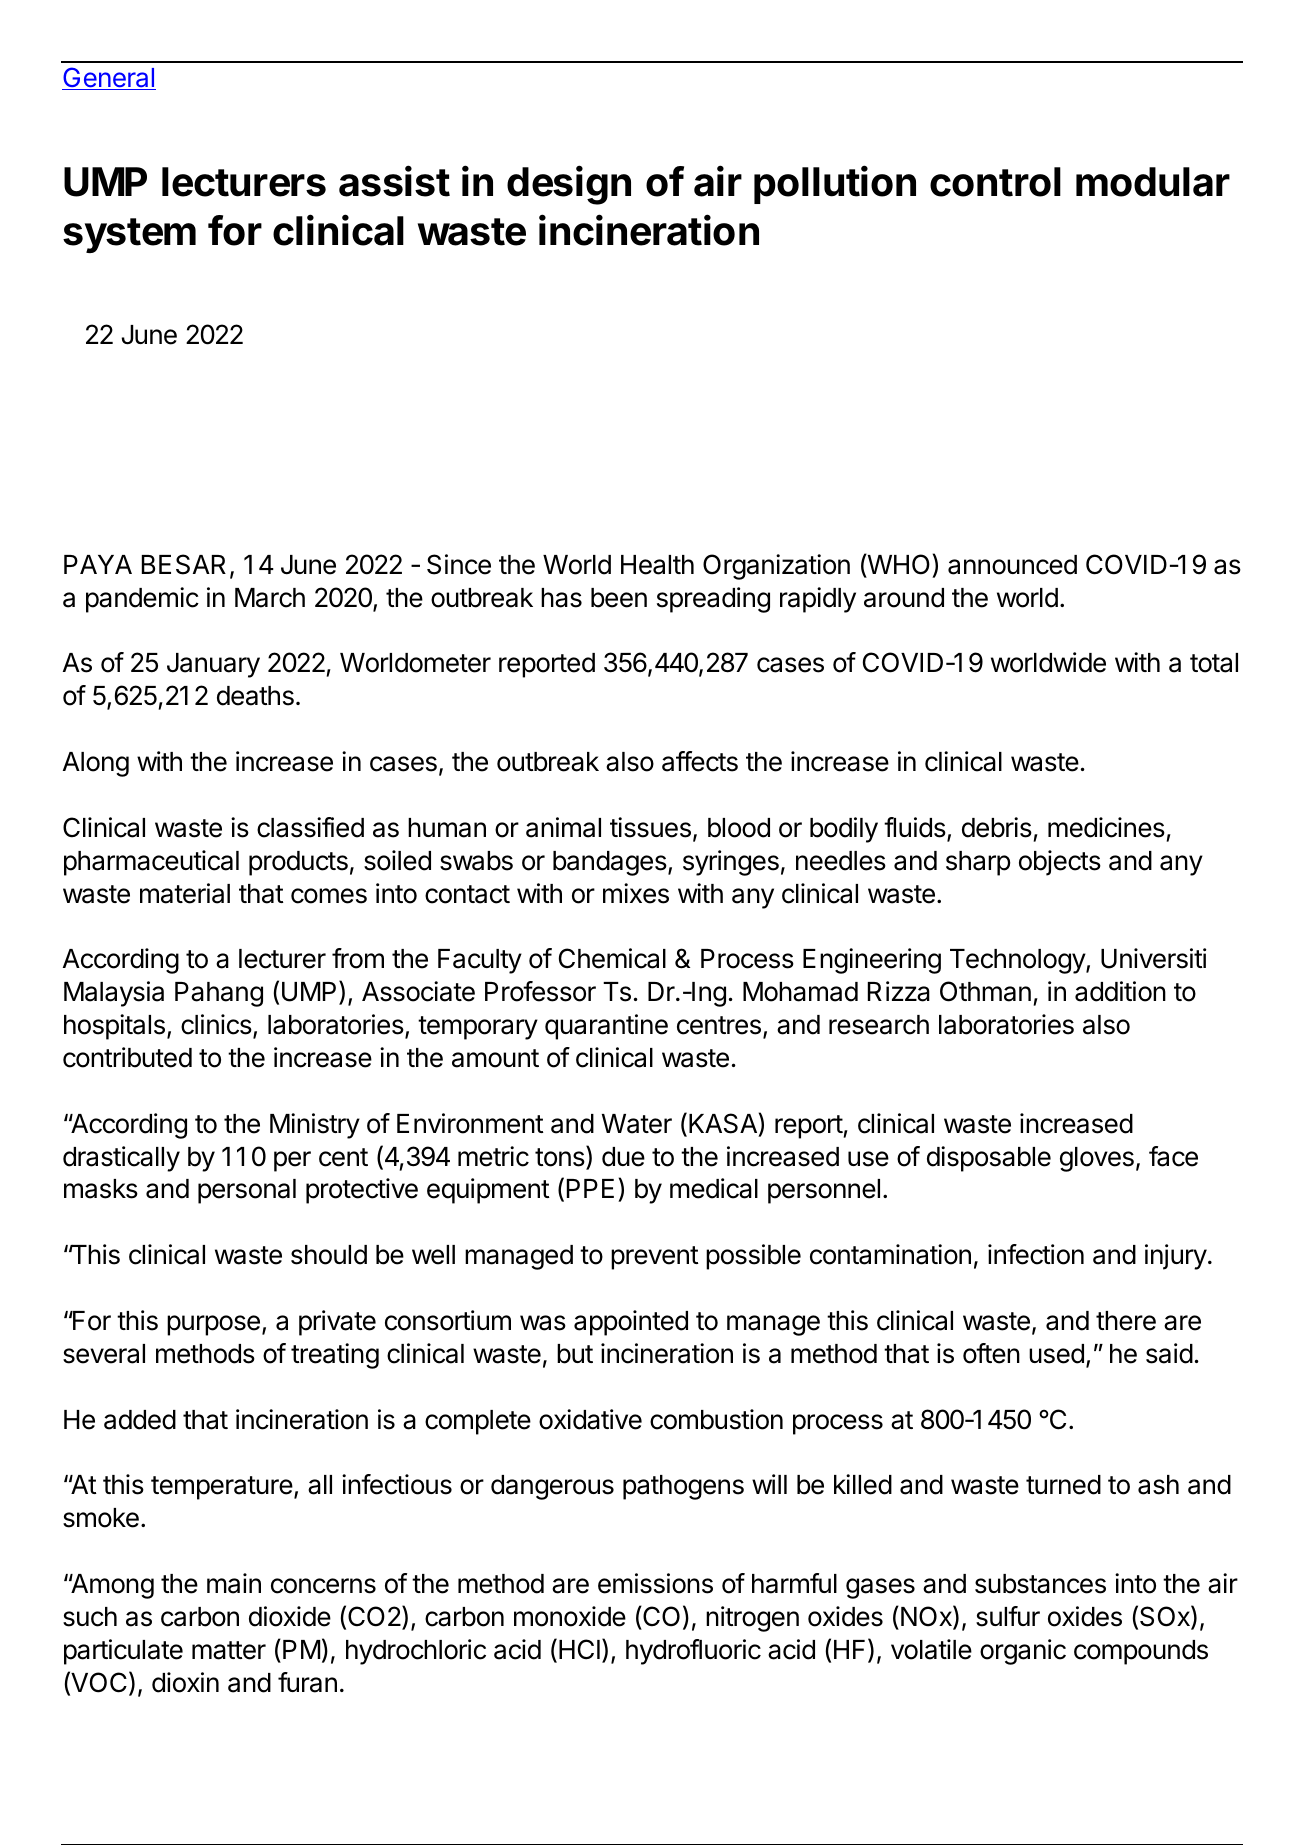 This screenshot has width=1304, height=1845. Describe the element at coordinates (229, 1650) in the screenshot. I see `matter` at that location.
